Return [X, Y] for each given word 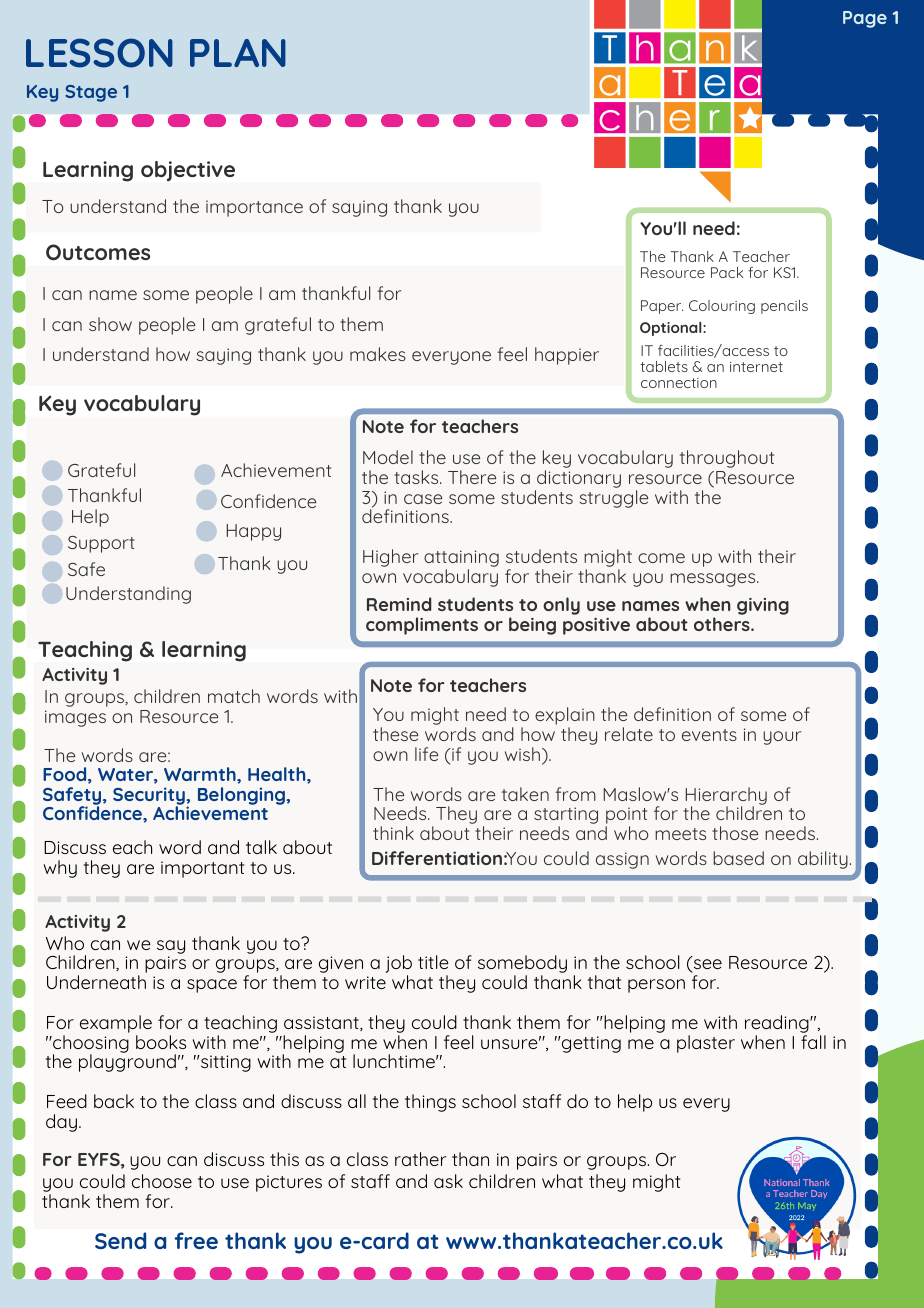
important [202, 869]
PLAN [238, 53]
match [234, 696]
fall [813, 1042]
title [433, 962]
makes [378, 354]
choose [162, 1181]
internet [756, 367]
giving [763, 606]
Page [865, 19]
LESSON [99, 53]
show [110, 324]
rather [420, 1159]
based [738, 858]
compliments [422, 626]
